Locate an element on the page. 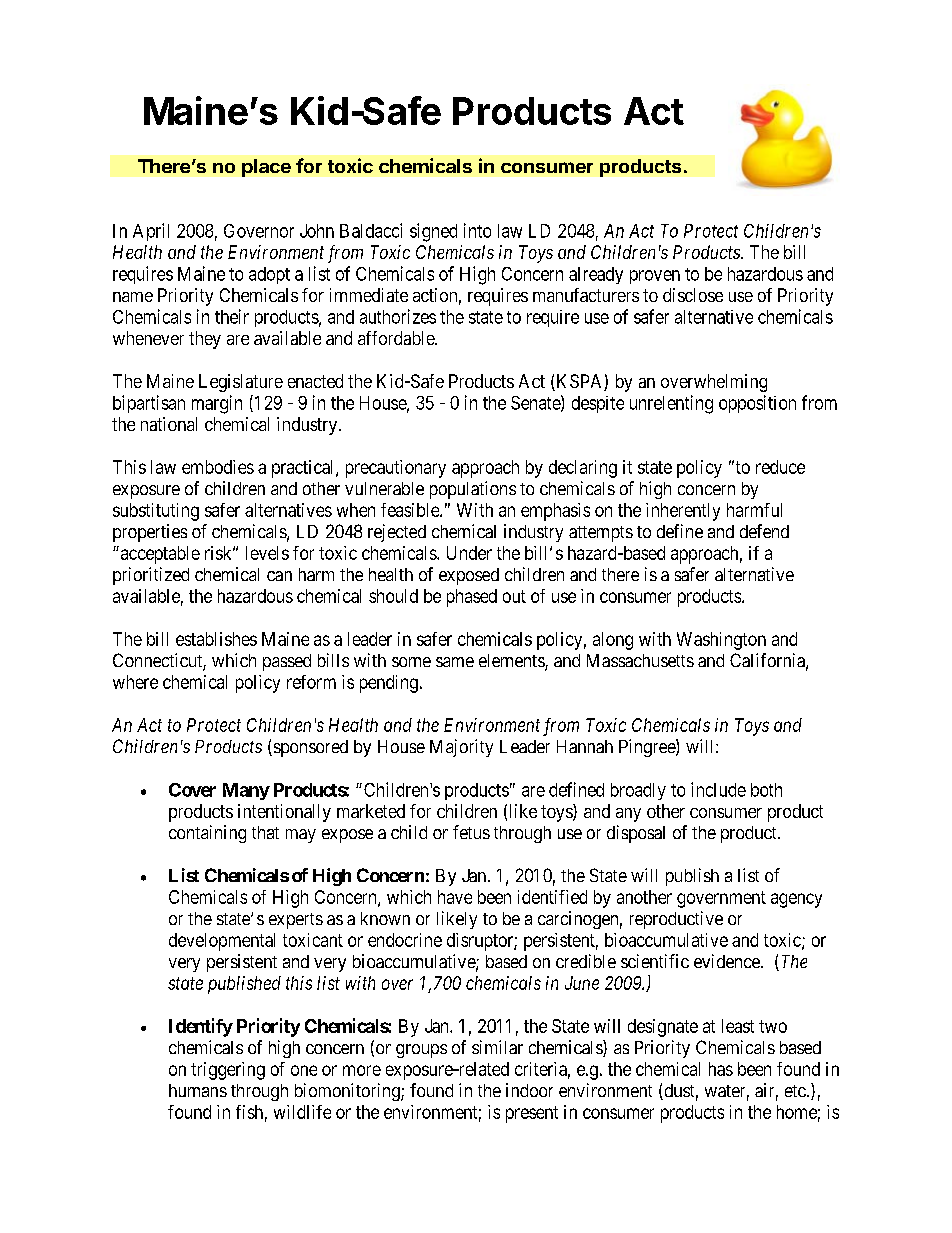 Image resolution: width=952 pixels, height=1233 pixels. similar is located at coordinates (497, 1047).
